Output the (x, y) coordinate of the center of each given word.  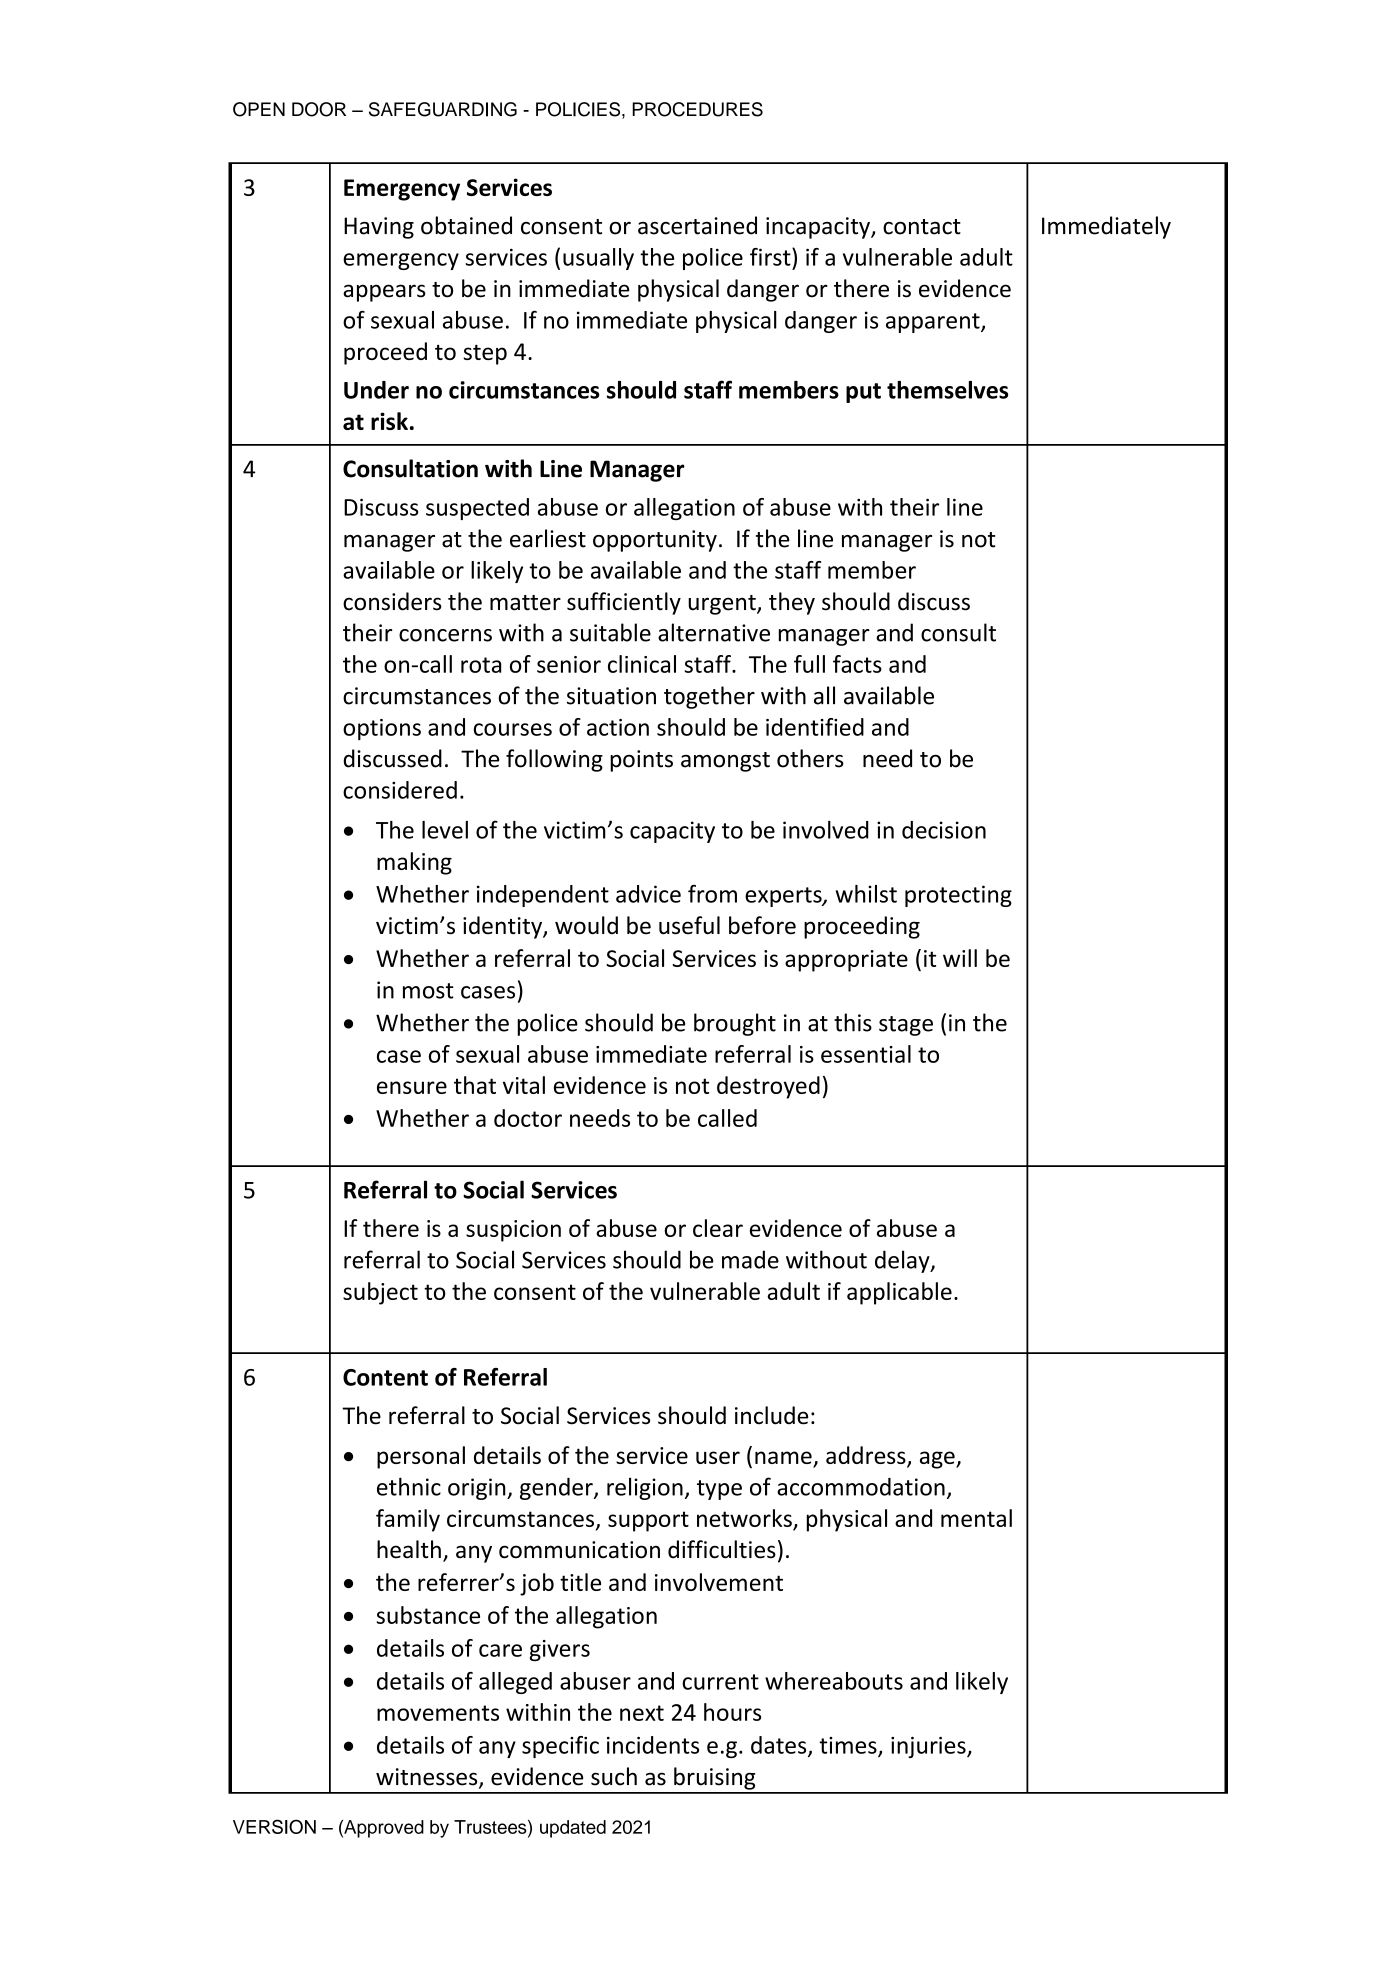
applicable (899, 1293)
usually (598, 259)
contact (922, 227)
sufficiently (624, 603)
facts (857, 664)
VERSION (274, 1826)
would (586, 925)
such (614, 1776)
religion (645, 1488)
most (428, 991)
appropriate (846, 961)
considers (392, 601)
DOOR (319, 109)
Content (385, 1377)
